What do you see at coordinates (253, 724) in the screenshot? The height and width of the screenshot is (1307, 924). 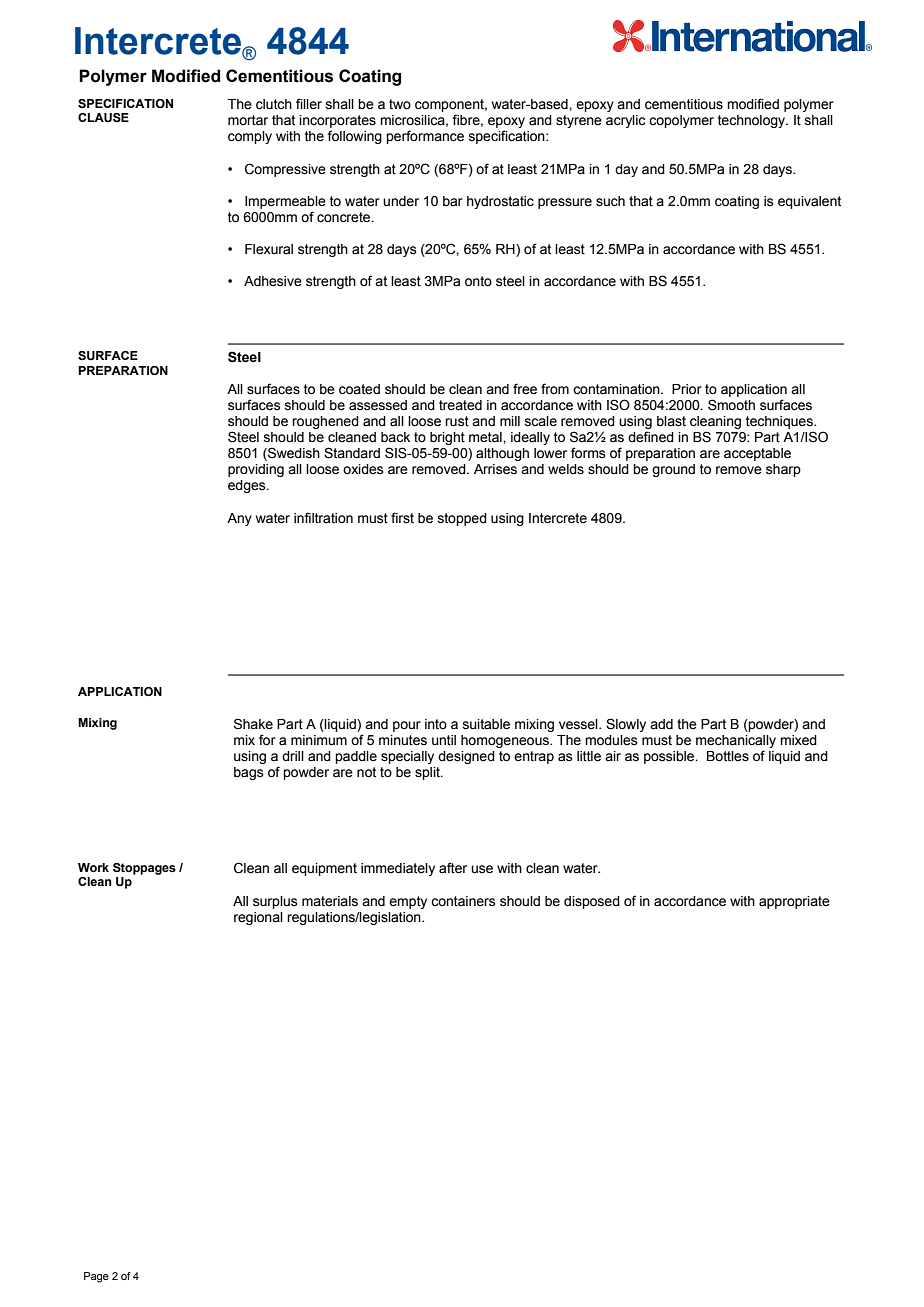 I see `Shake` at bounding box center [253, 724].
